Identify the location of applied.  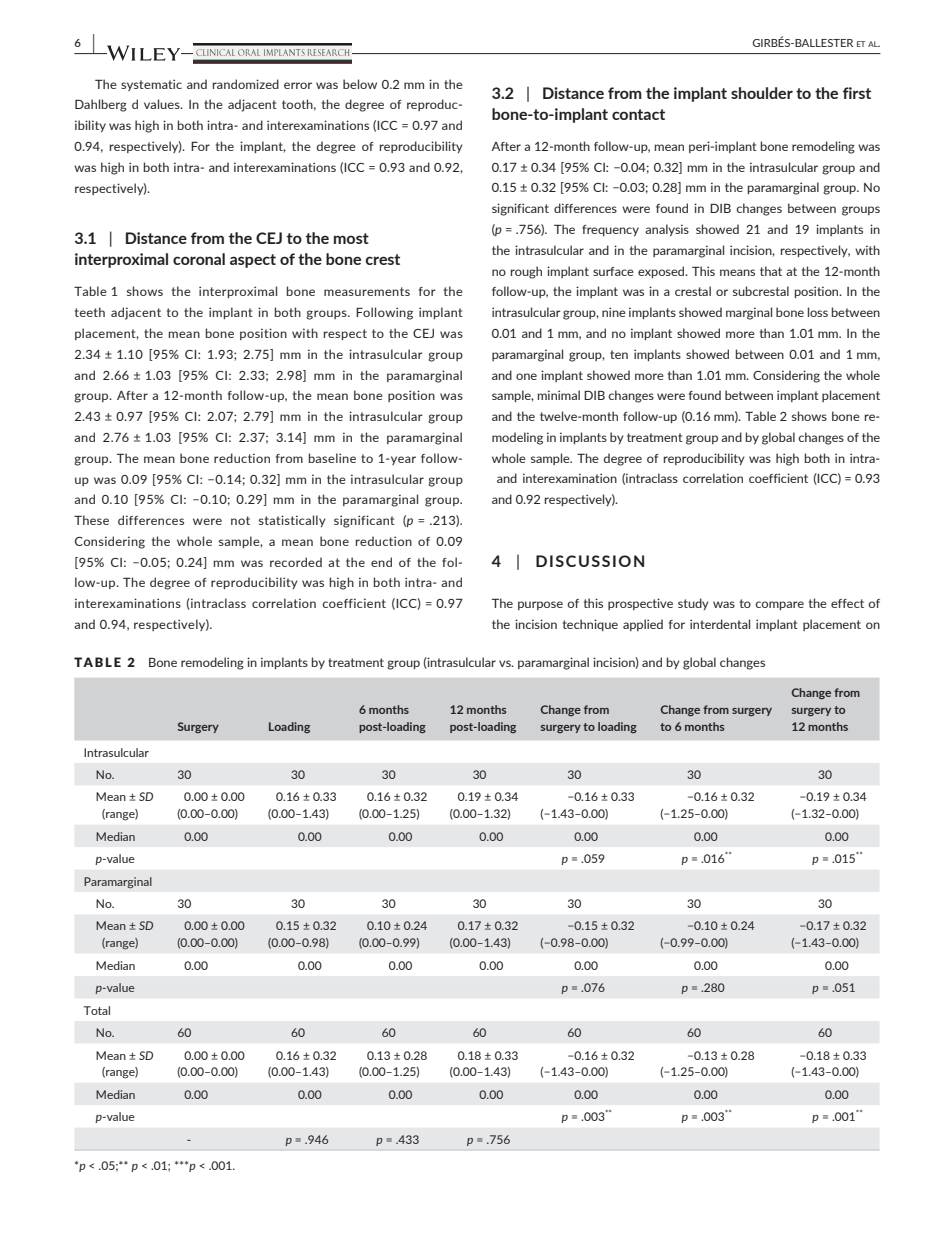
(643, 625).
